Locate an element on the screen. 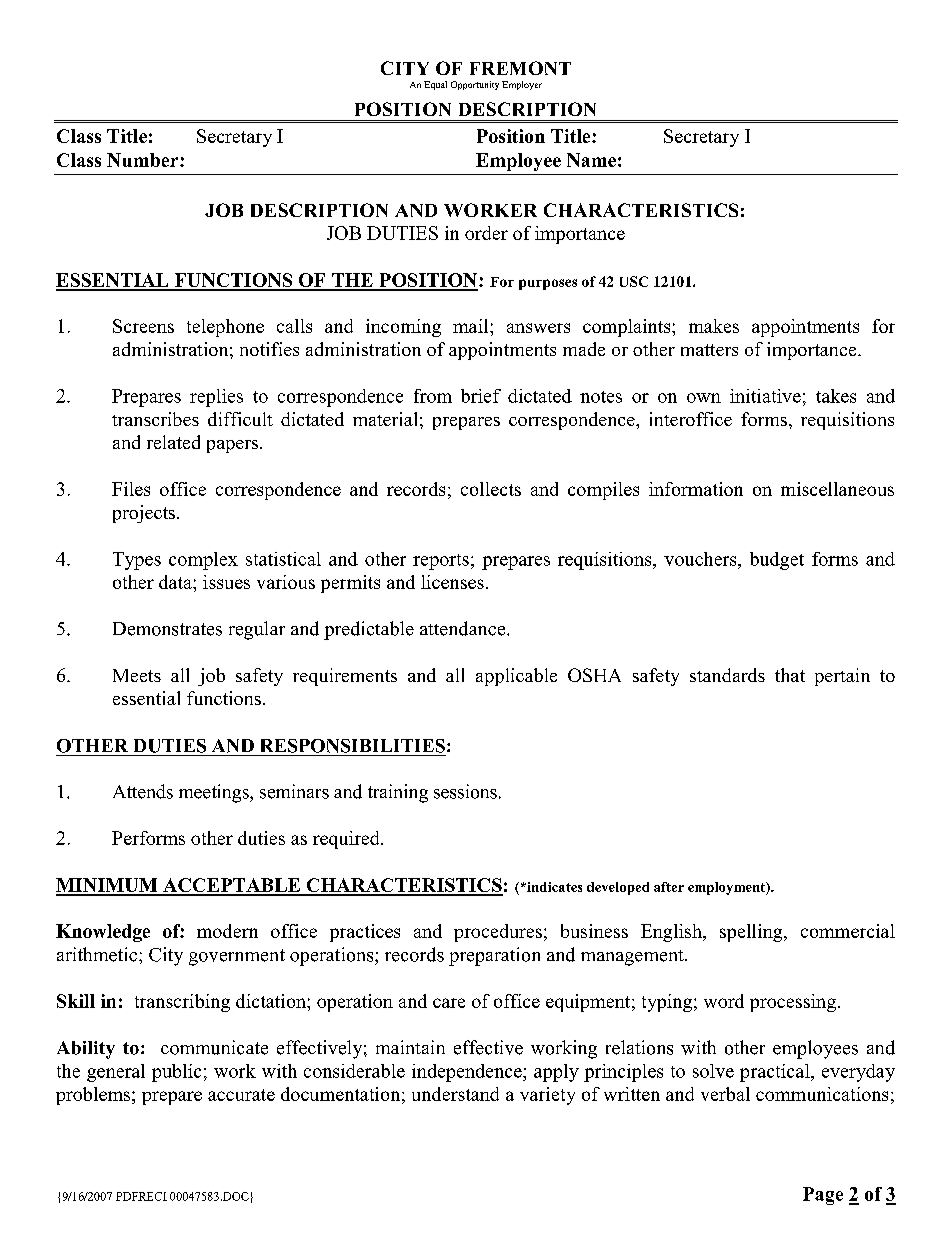  Name is located at coordinates (591, 160).
